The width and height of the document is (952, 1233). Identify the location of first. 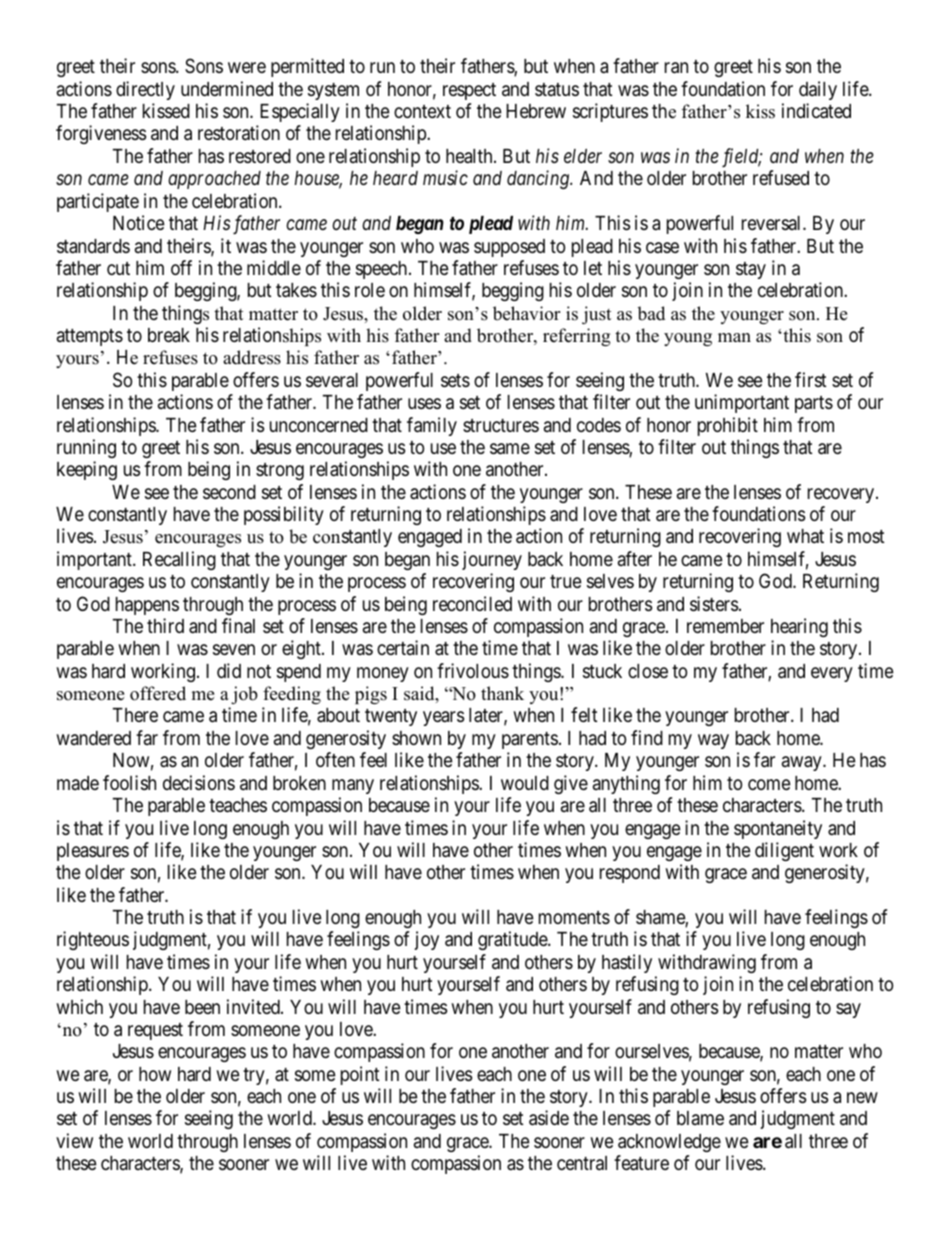
(811, 379).
